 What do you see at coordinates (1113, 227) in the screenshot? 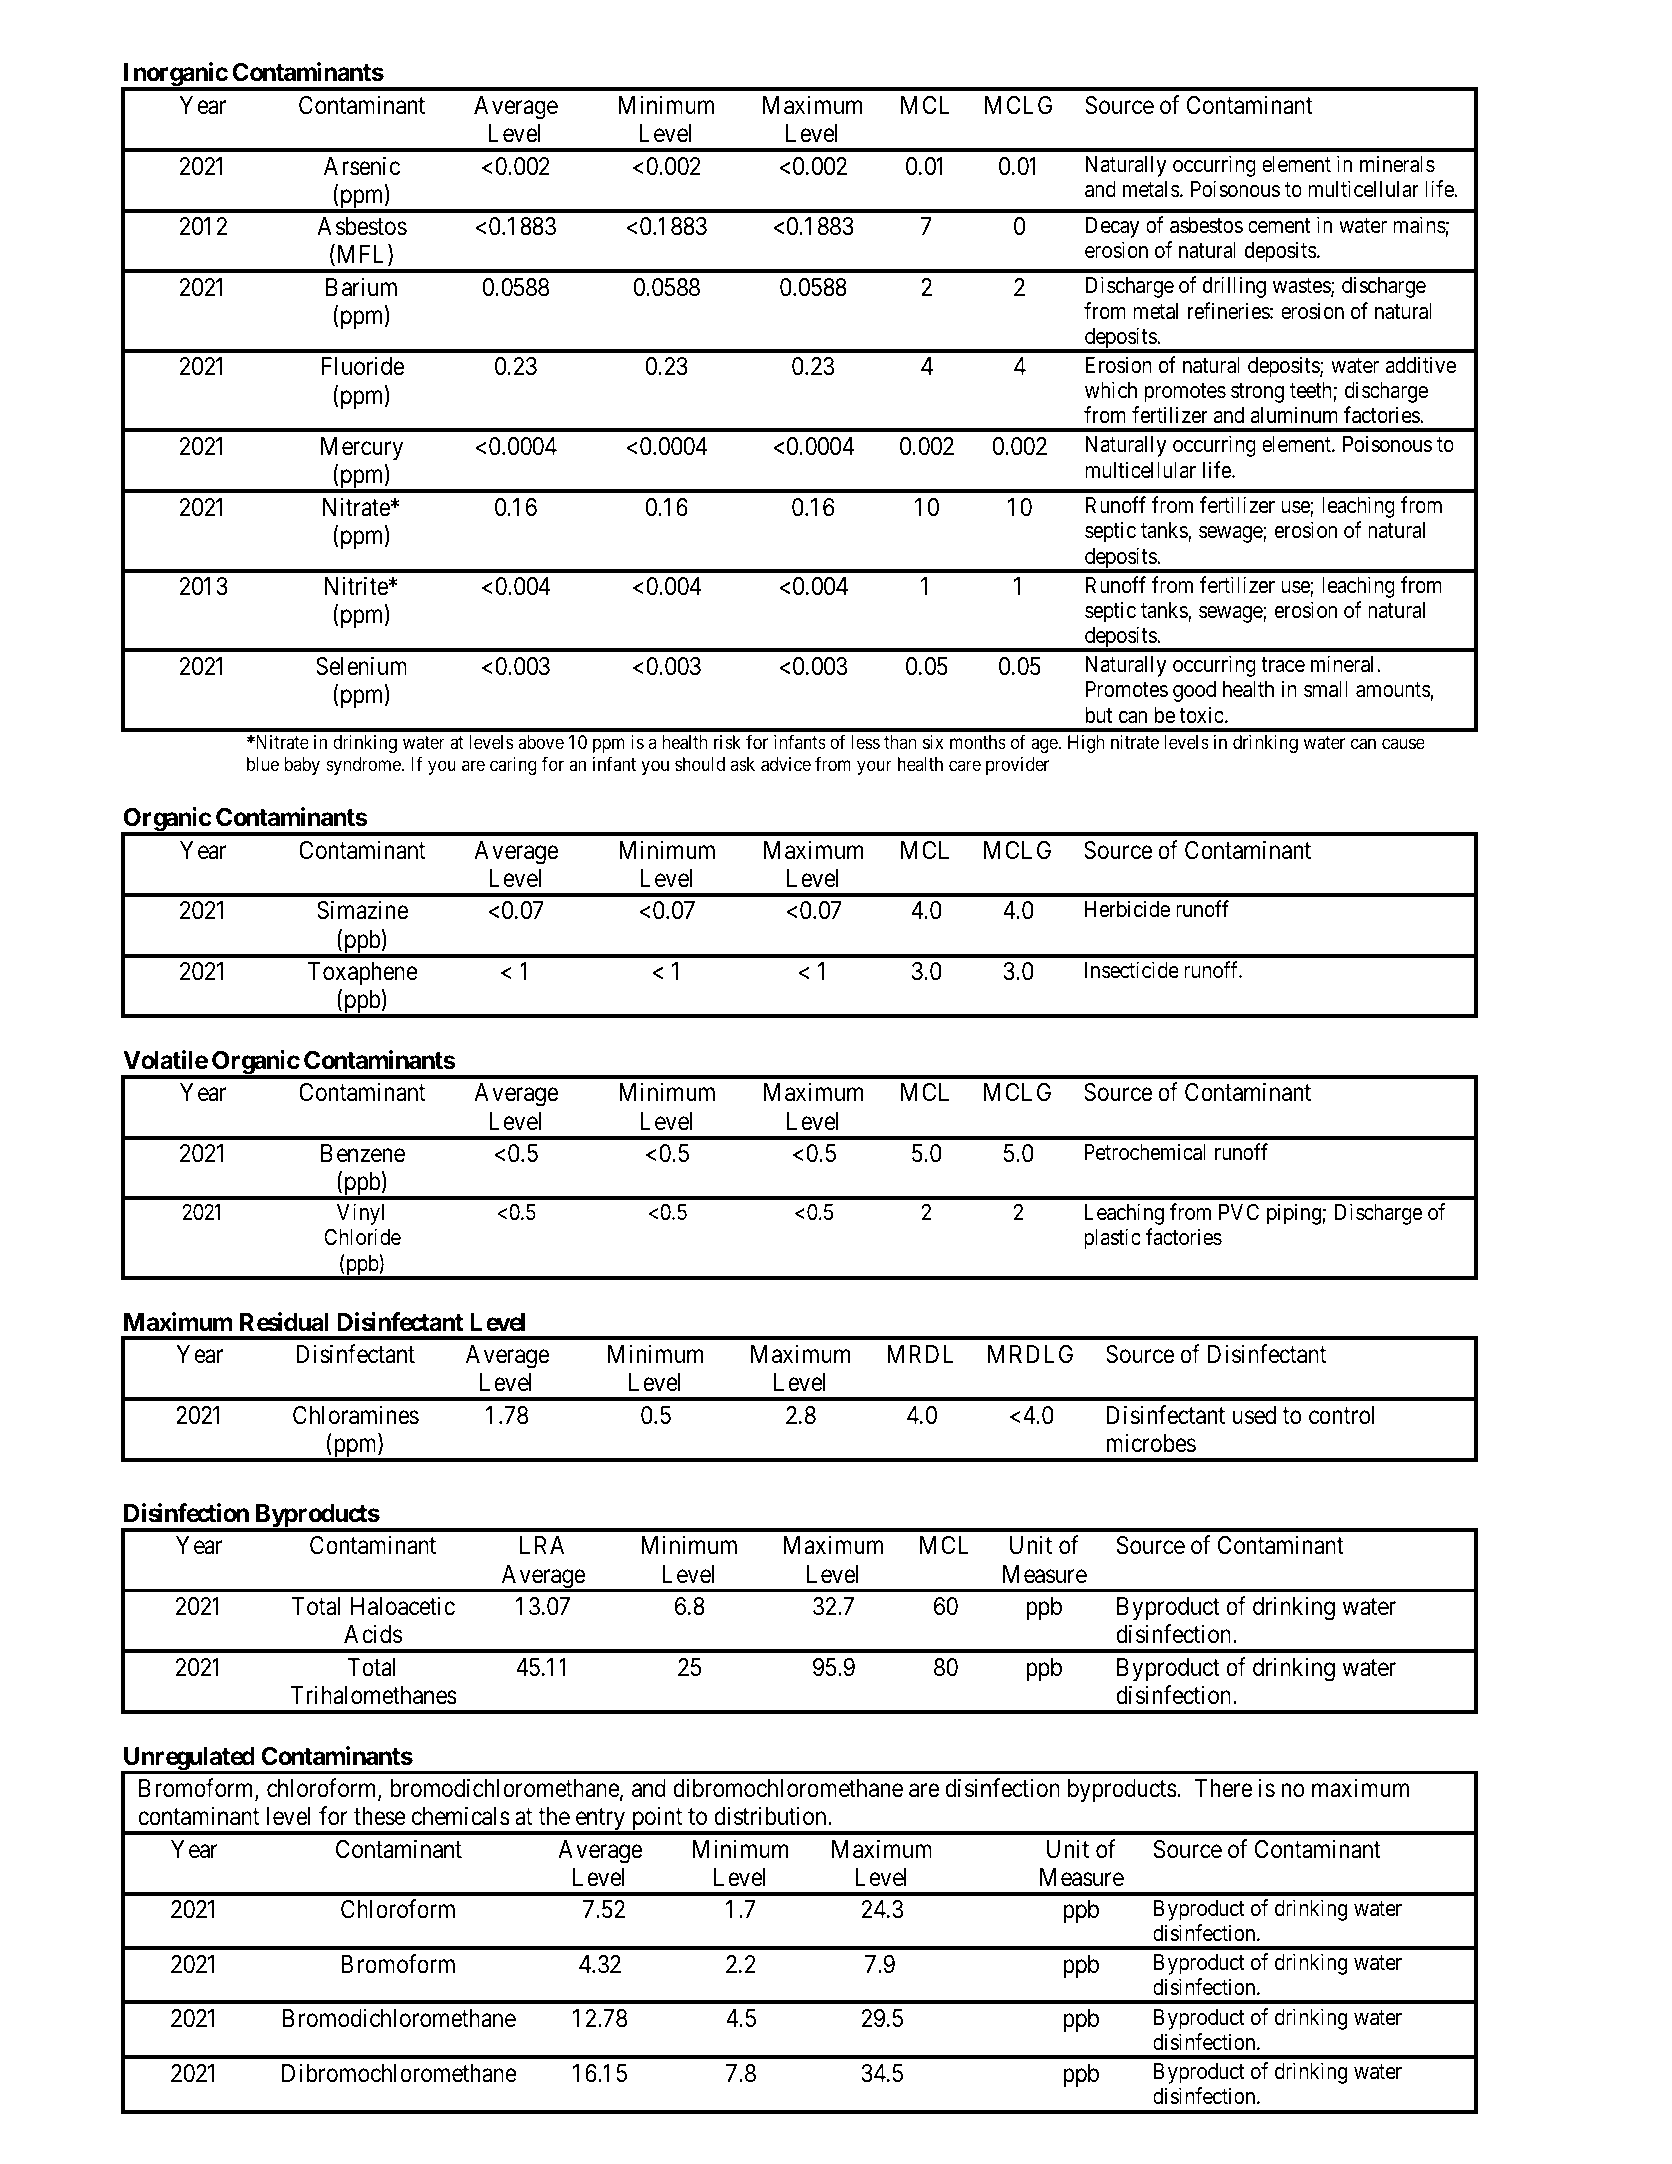
I see `Decay` at bounding box center [1113, 227].
